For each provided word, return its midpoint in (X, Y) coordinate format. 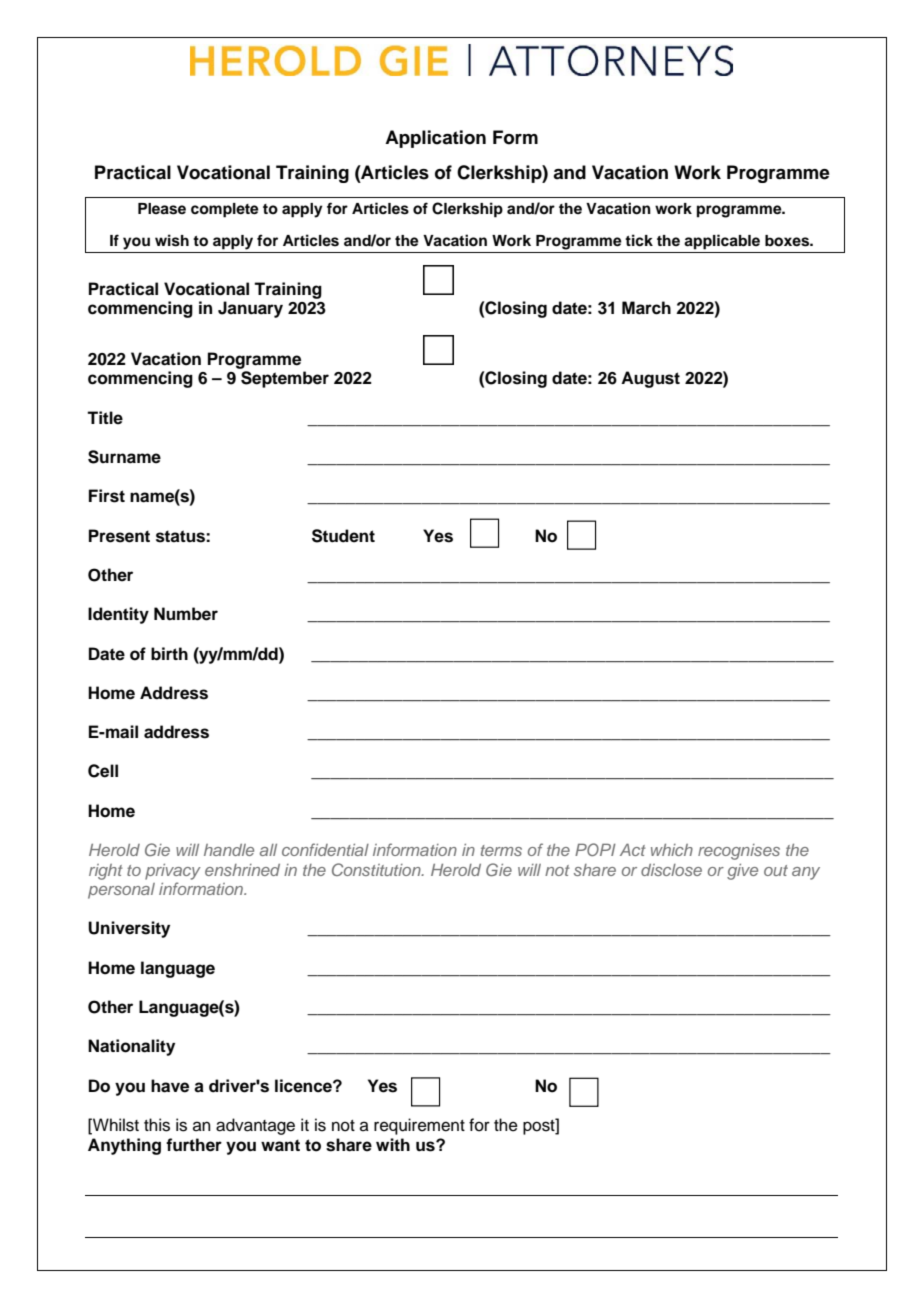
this (157, 1125)
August (650, 379)
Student (343, 536)
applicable (722, 242)
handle (229, 850)
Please (162, 209)
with (393, 1144)
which (672, 850)
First (107, 496)
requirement (419, 1126)
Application (435, 139)
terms (501, 850)
